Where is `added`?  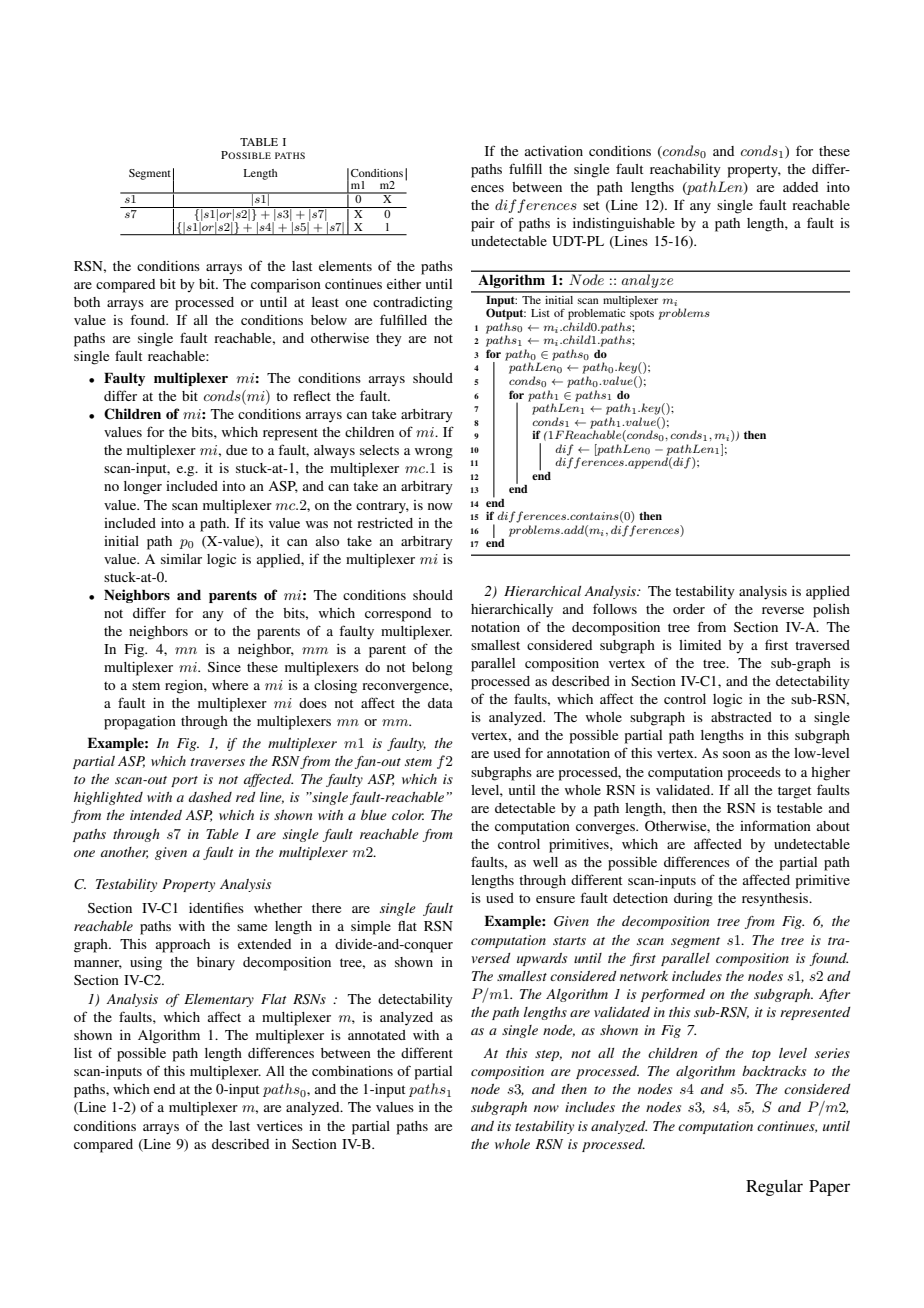 added is located at coordinates (800, 187).
